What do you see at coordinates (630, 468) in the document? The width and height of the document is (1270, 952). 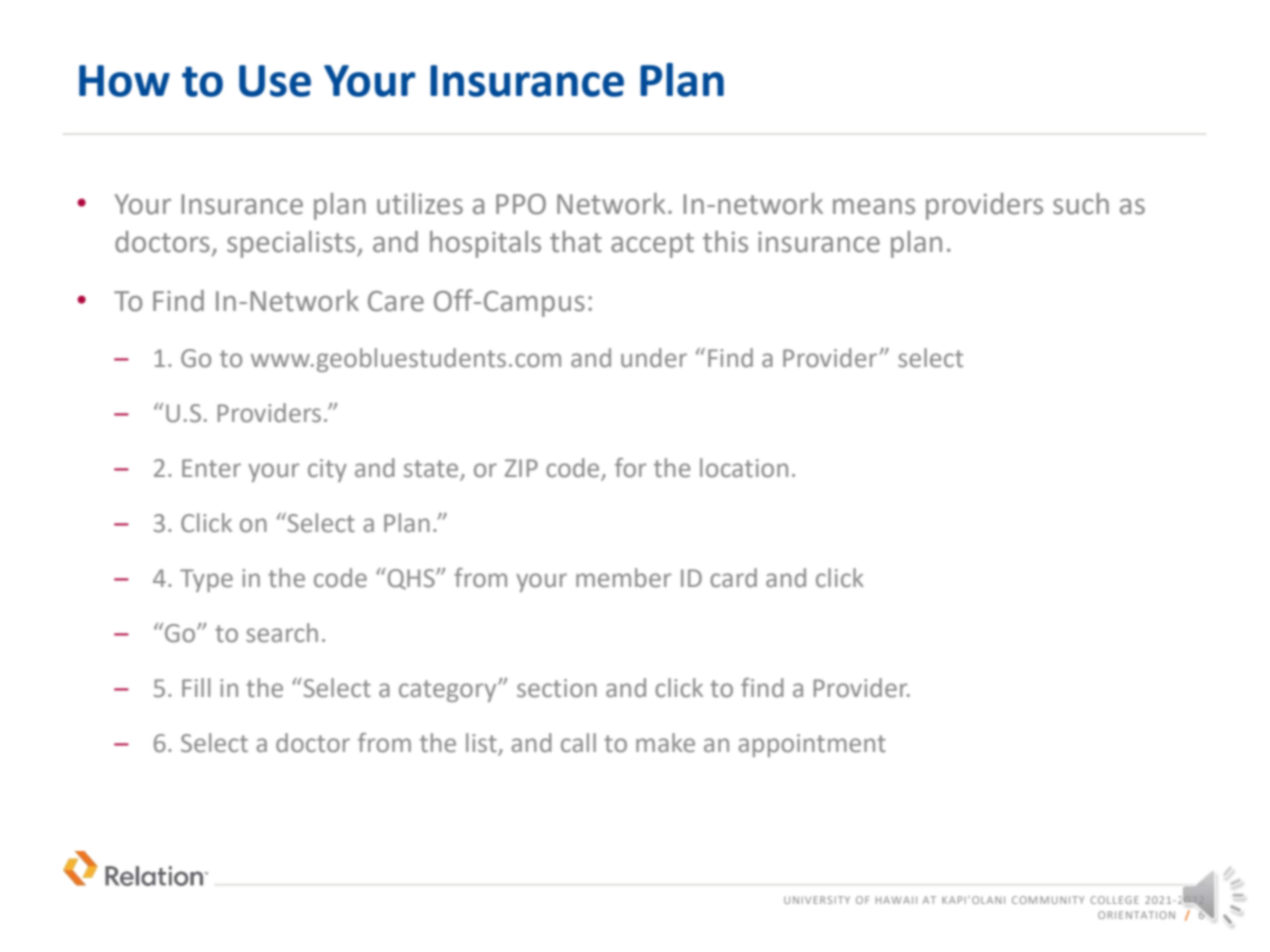 I see `for` at bounding box center [630, 468].
